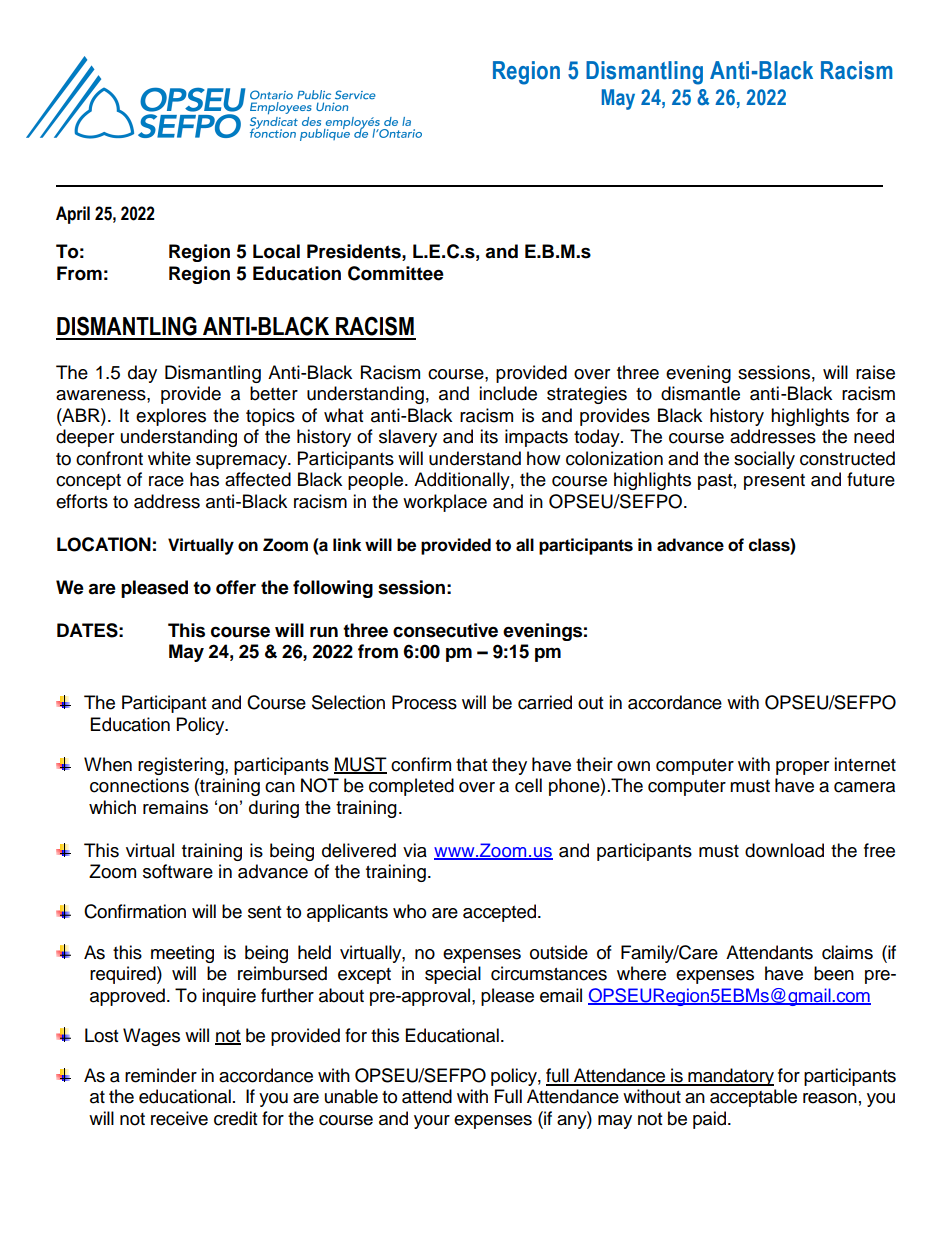  What do you see at coordinates (784, 850) in the screenshot?
I see `download` at bounding box center [784, 850].
